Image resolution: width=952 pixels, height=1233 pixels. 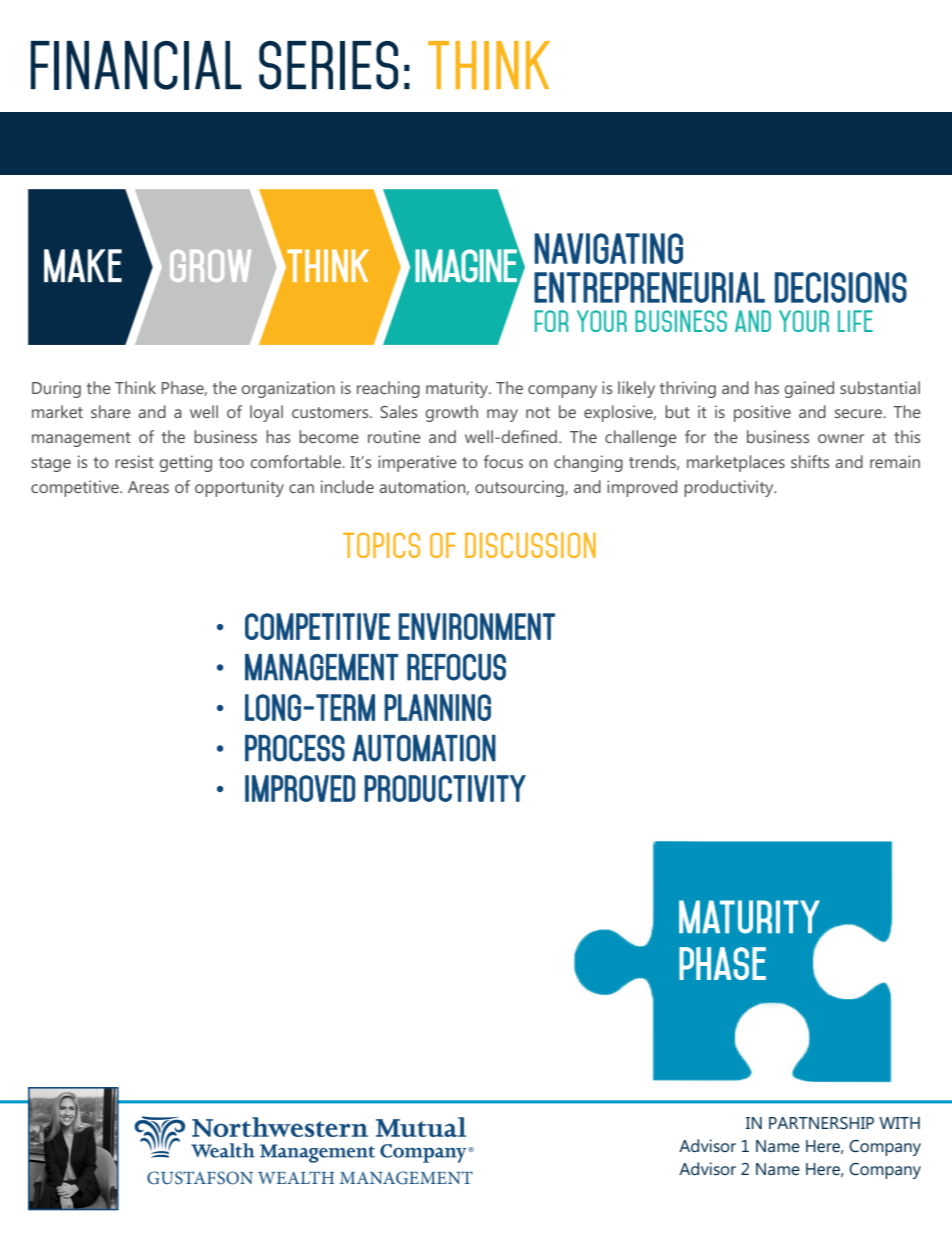 What do you see at coordinates (502, 415) in the screenshot?
I see `may` at bounding box center [502, 415].
